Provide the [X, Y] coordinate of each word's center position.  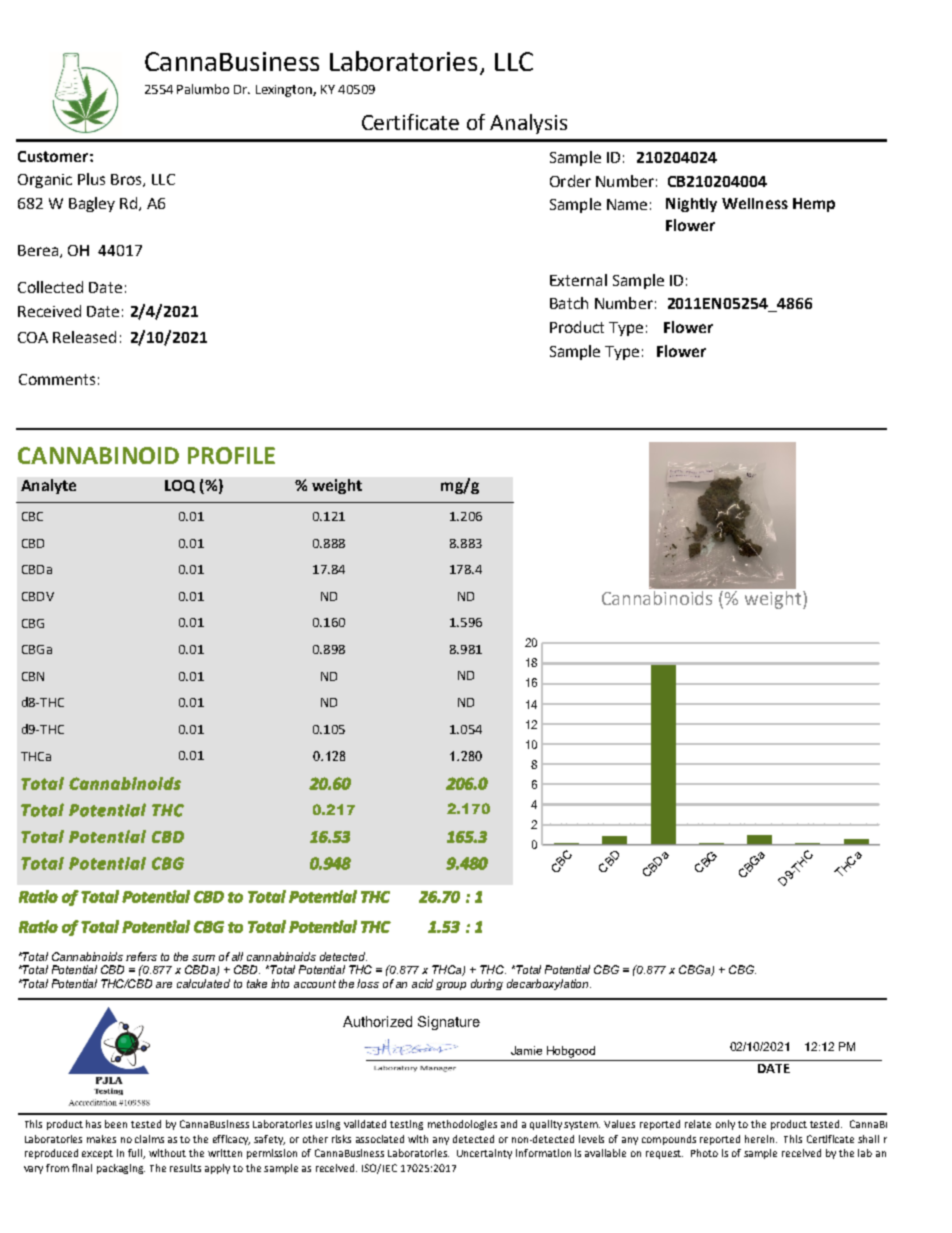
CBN [33, 676]
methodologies [462, 1125]
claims [149, 1139]
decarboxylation [549, 984]
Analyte [48, 486]
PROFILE [231, 455]
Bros [127, 180]
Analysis [528, 124]
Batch [569, 303]
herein [761, 1139]
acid [422, 983]
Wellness [755, 203]
